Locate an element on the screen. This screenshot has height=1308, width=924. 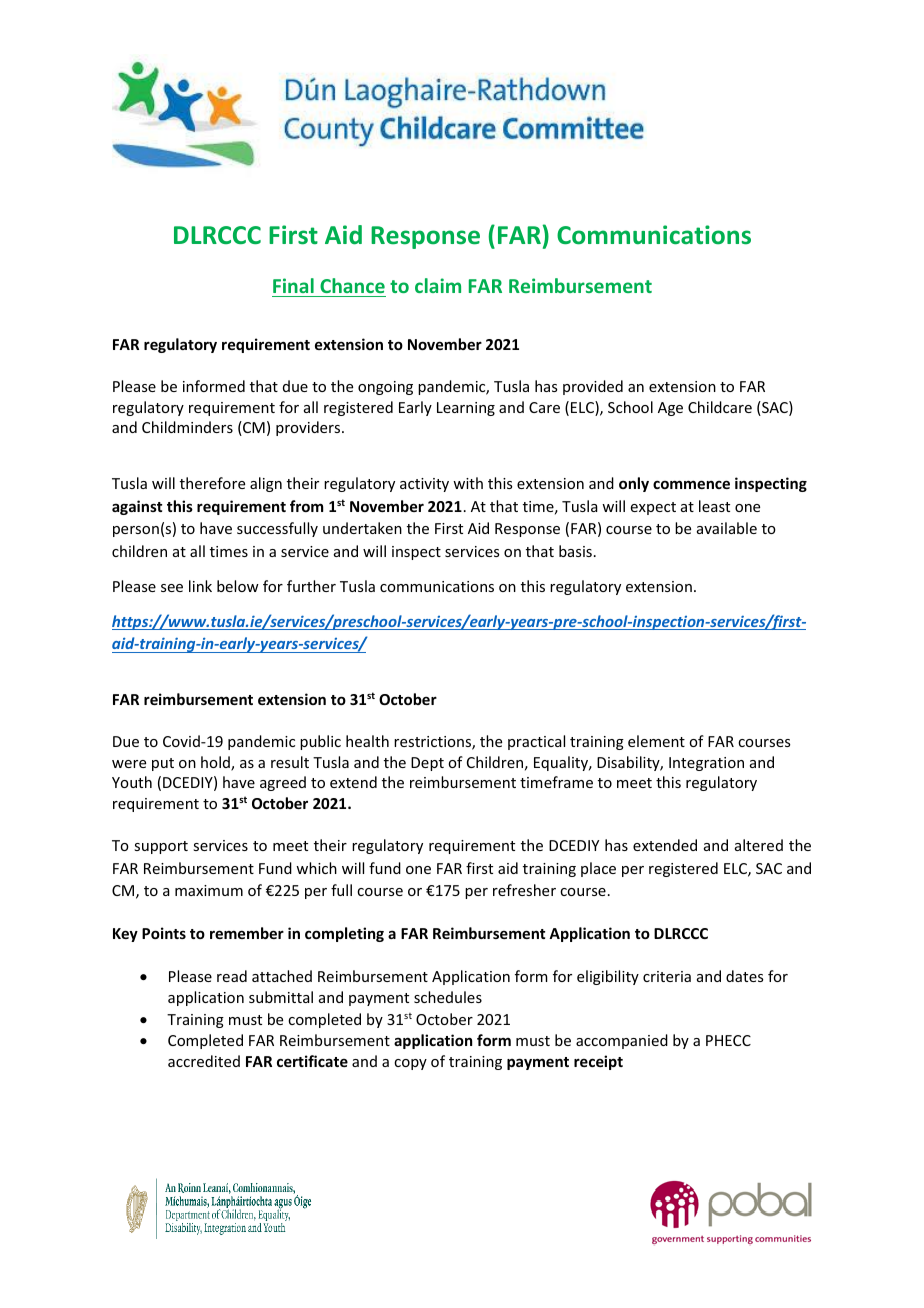
Final is located at coordinates (293, 285).
